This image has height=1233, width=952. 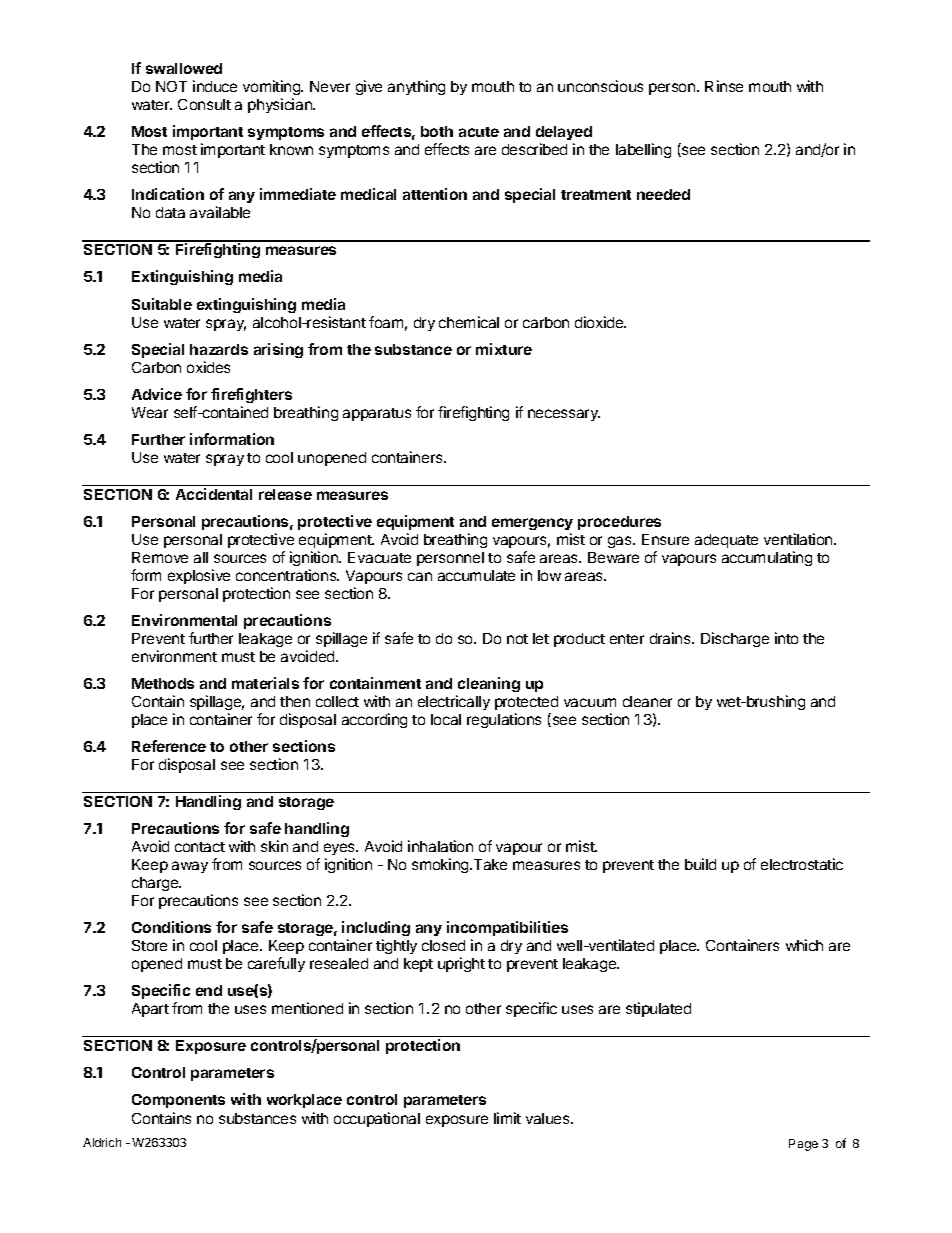 What do you see at coordinates (476, 575) in the image?
I see `accumulate` at bounding box center [476, 575].
